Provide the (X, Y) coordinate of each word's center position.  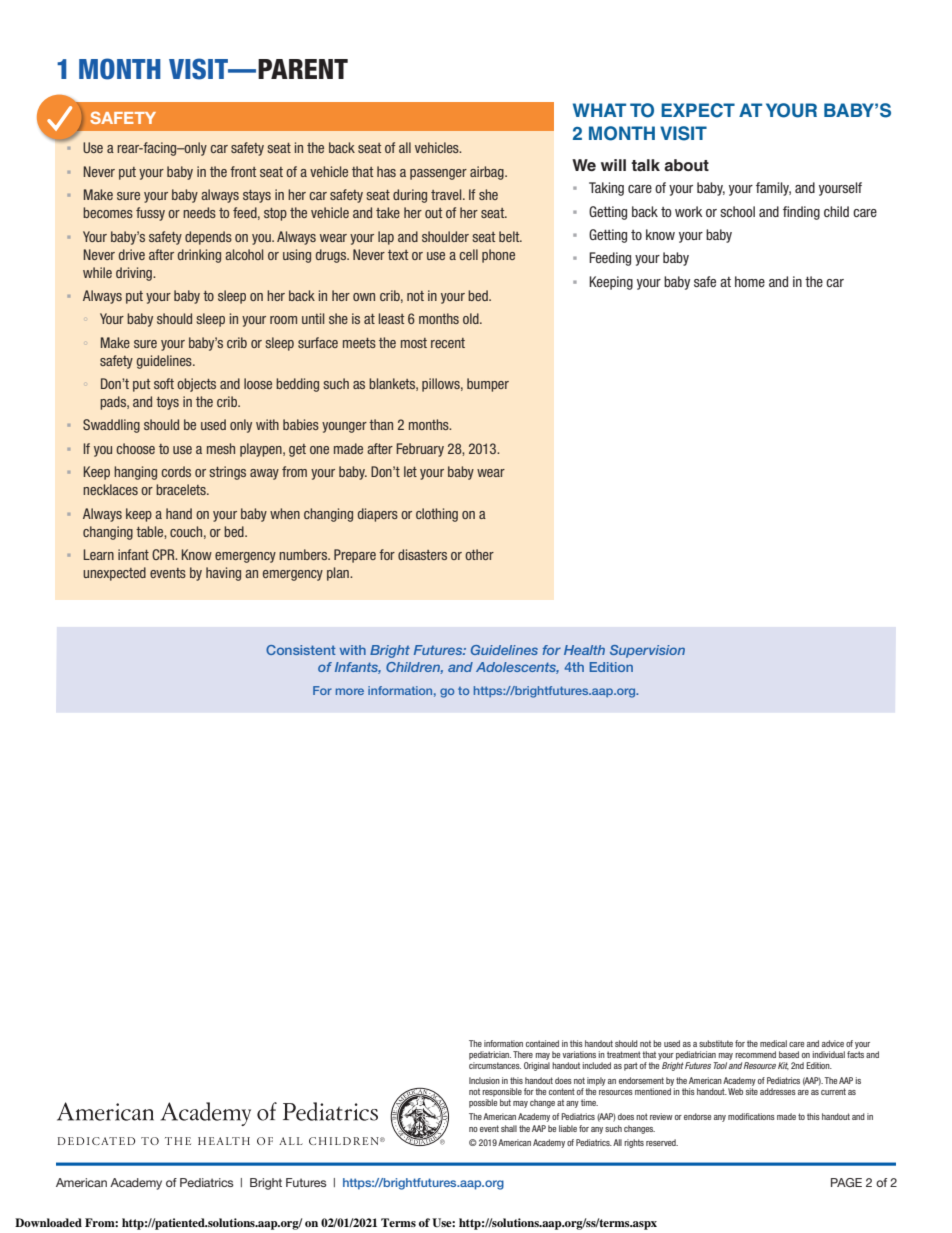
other (479, 554)
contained (542, 1043)
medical (773, 1043)
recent (448, 343)
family (773, 189)
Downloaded (48, 1222)
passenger (438, 174)
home (750, 281)
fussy (150, 214)
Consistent (301, 650)
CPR (164, 554)
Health (584, 650)
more (350, 691)
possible (483, 1103)
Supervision (647, 651)
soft (164, 383)
